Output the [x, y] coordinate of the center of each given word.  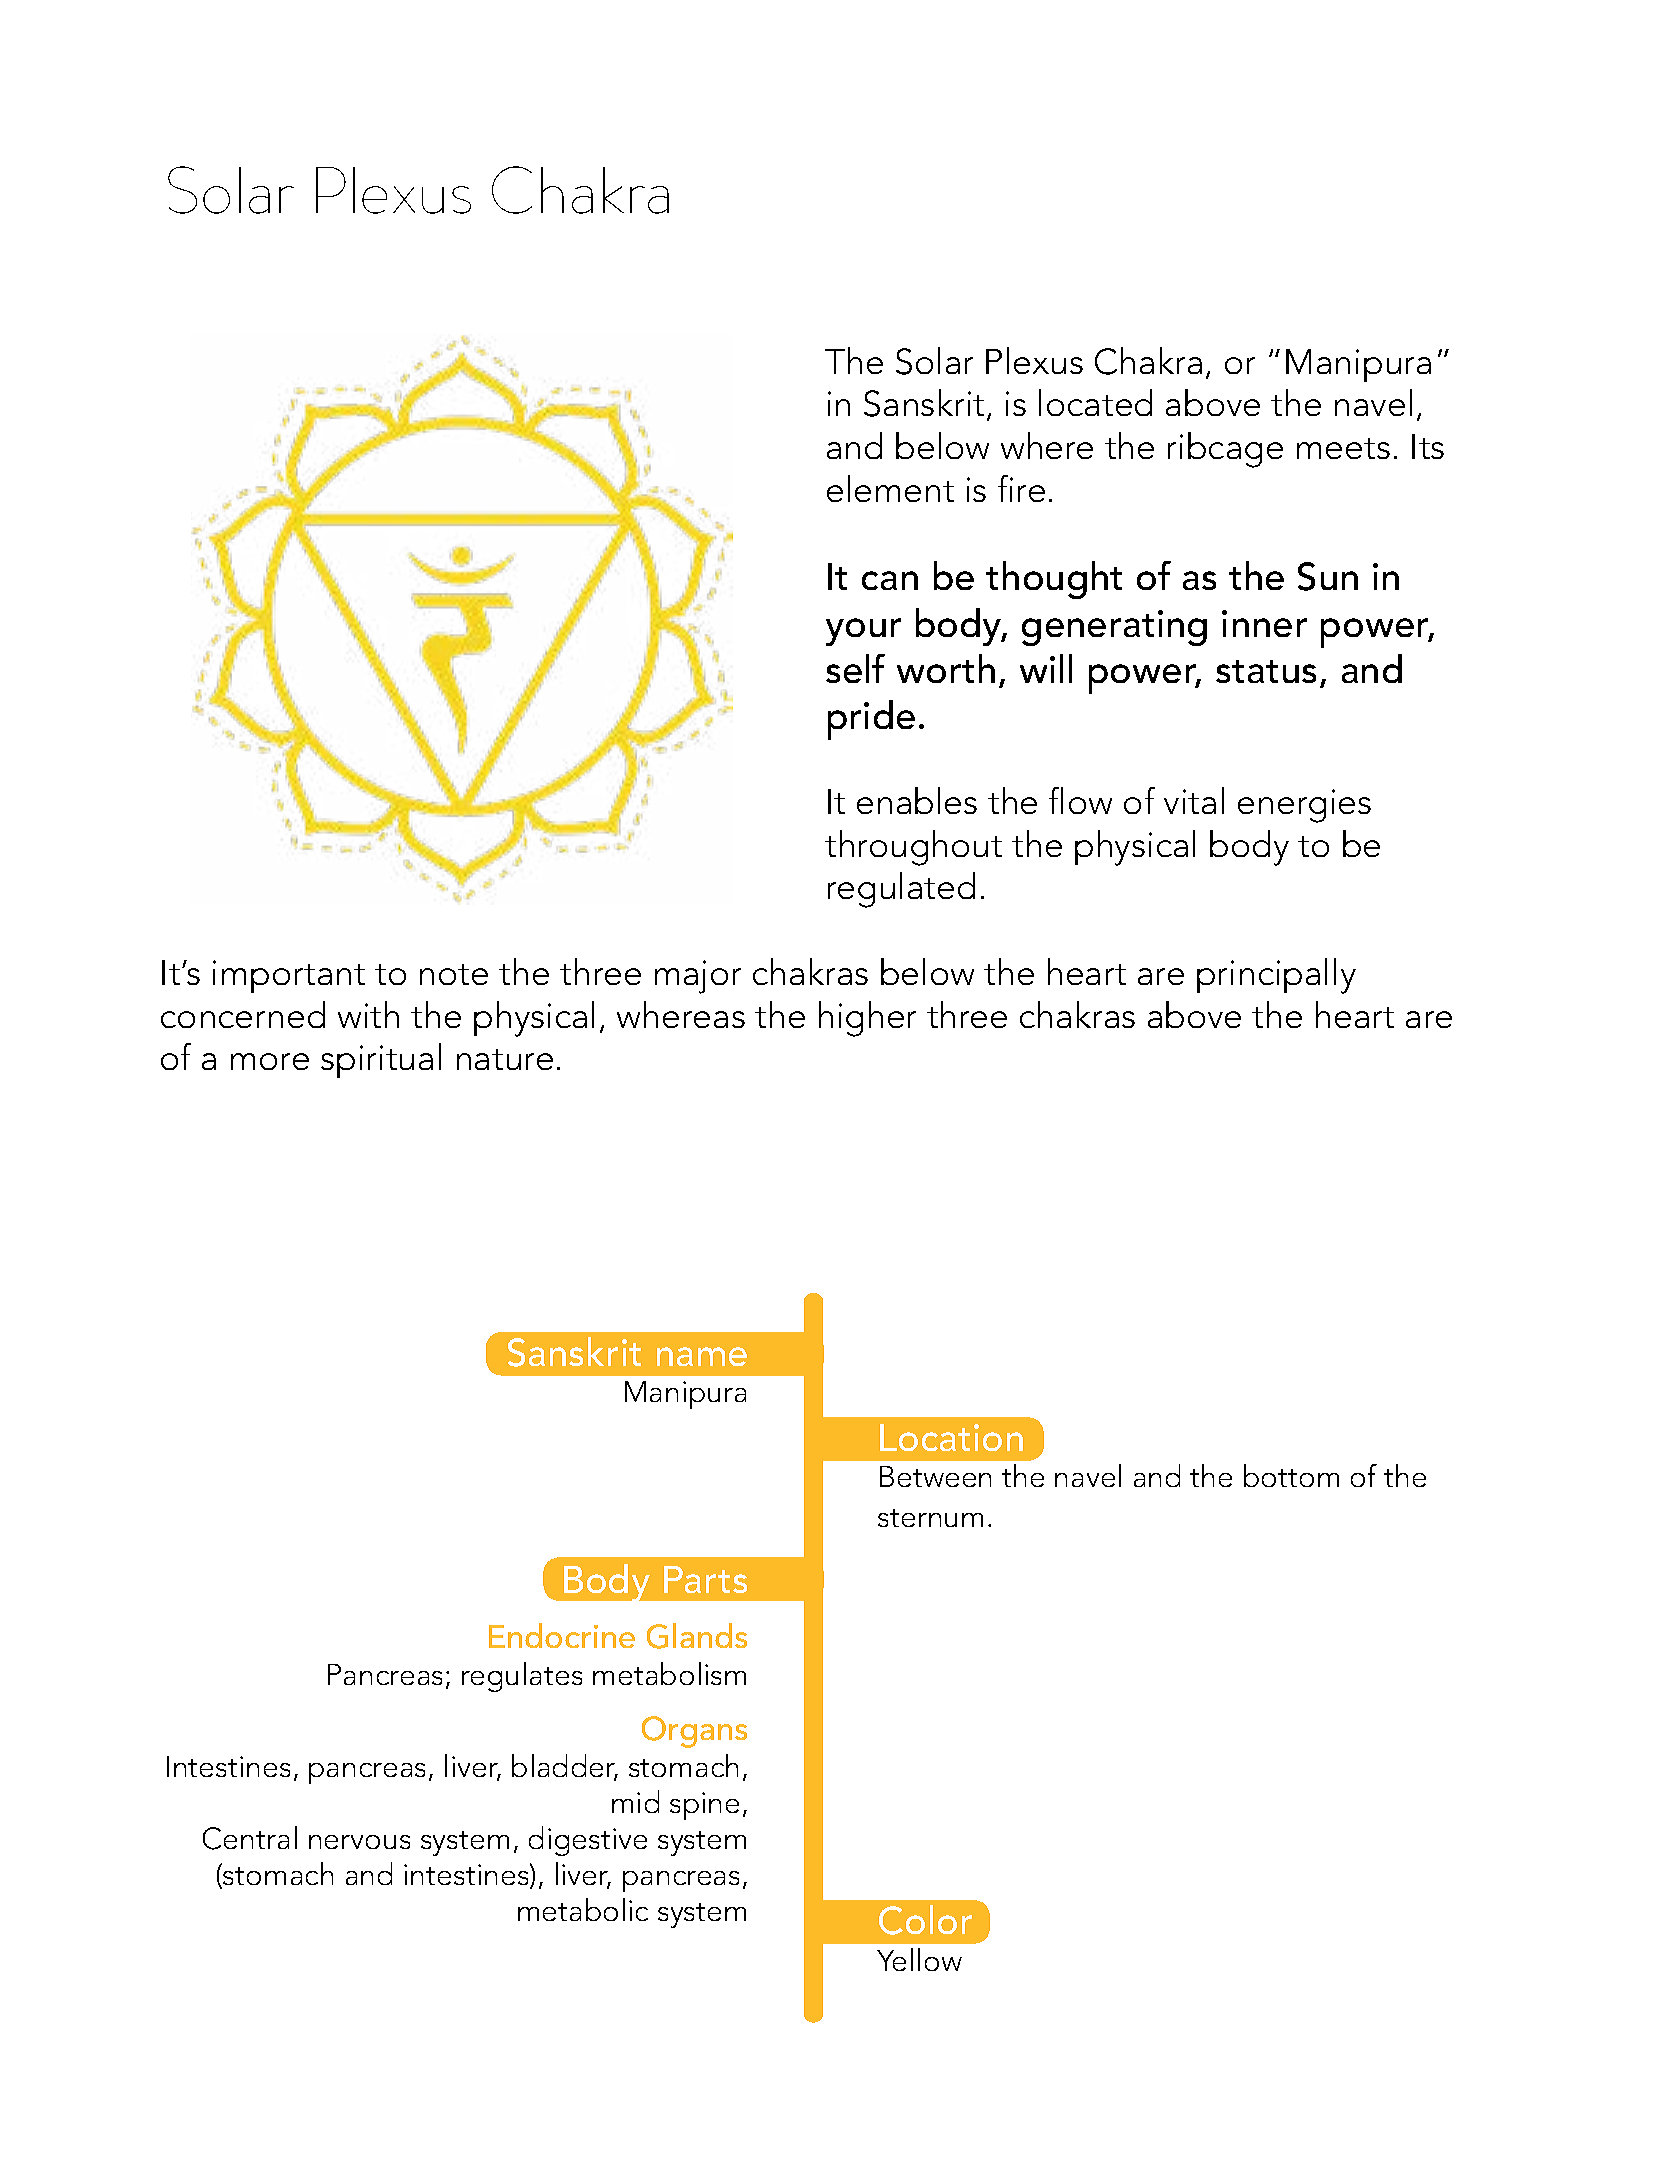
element [890, 488]
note [454, 974]
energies [1304, 806]
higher [867, 1019]
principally [1276, 976]
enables [917, 800]
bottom [1291, 1475]
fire [1021, 488]
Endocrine [562, 1635]
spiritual [381, 1060]
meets [1343, 448]
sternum [930, 1518]
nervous [359, 1842]
